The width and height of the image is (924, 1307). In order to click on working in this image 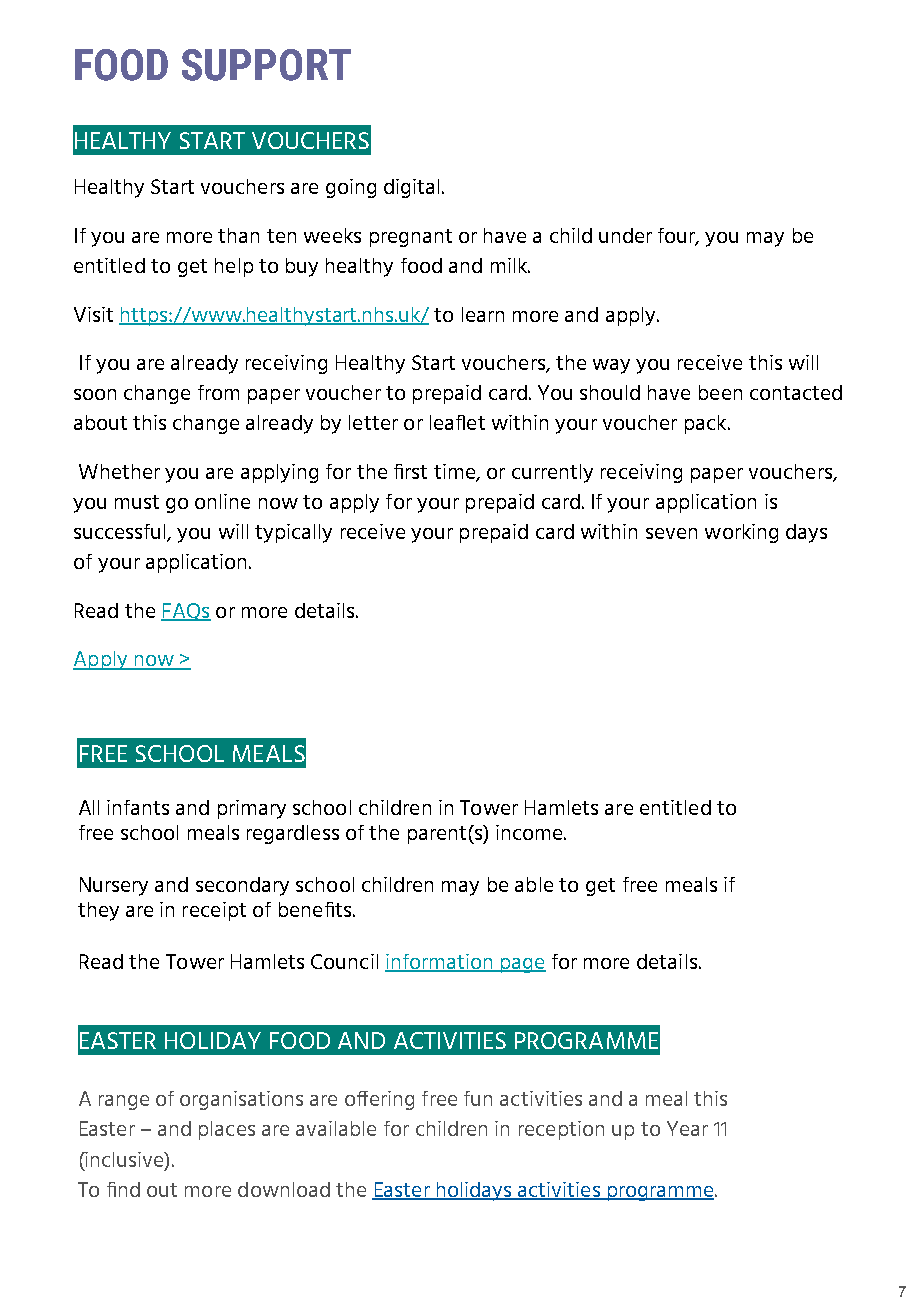, I will do `click(741, 533)`.
